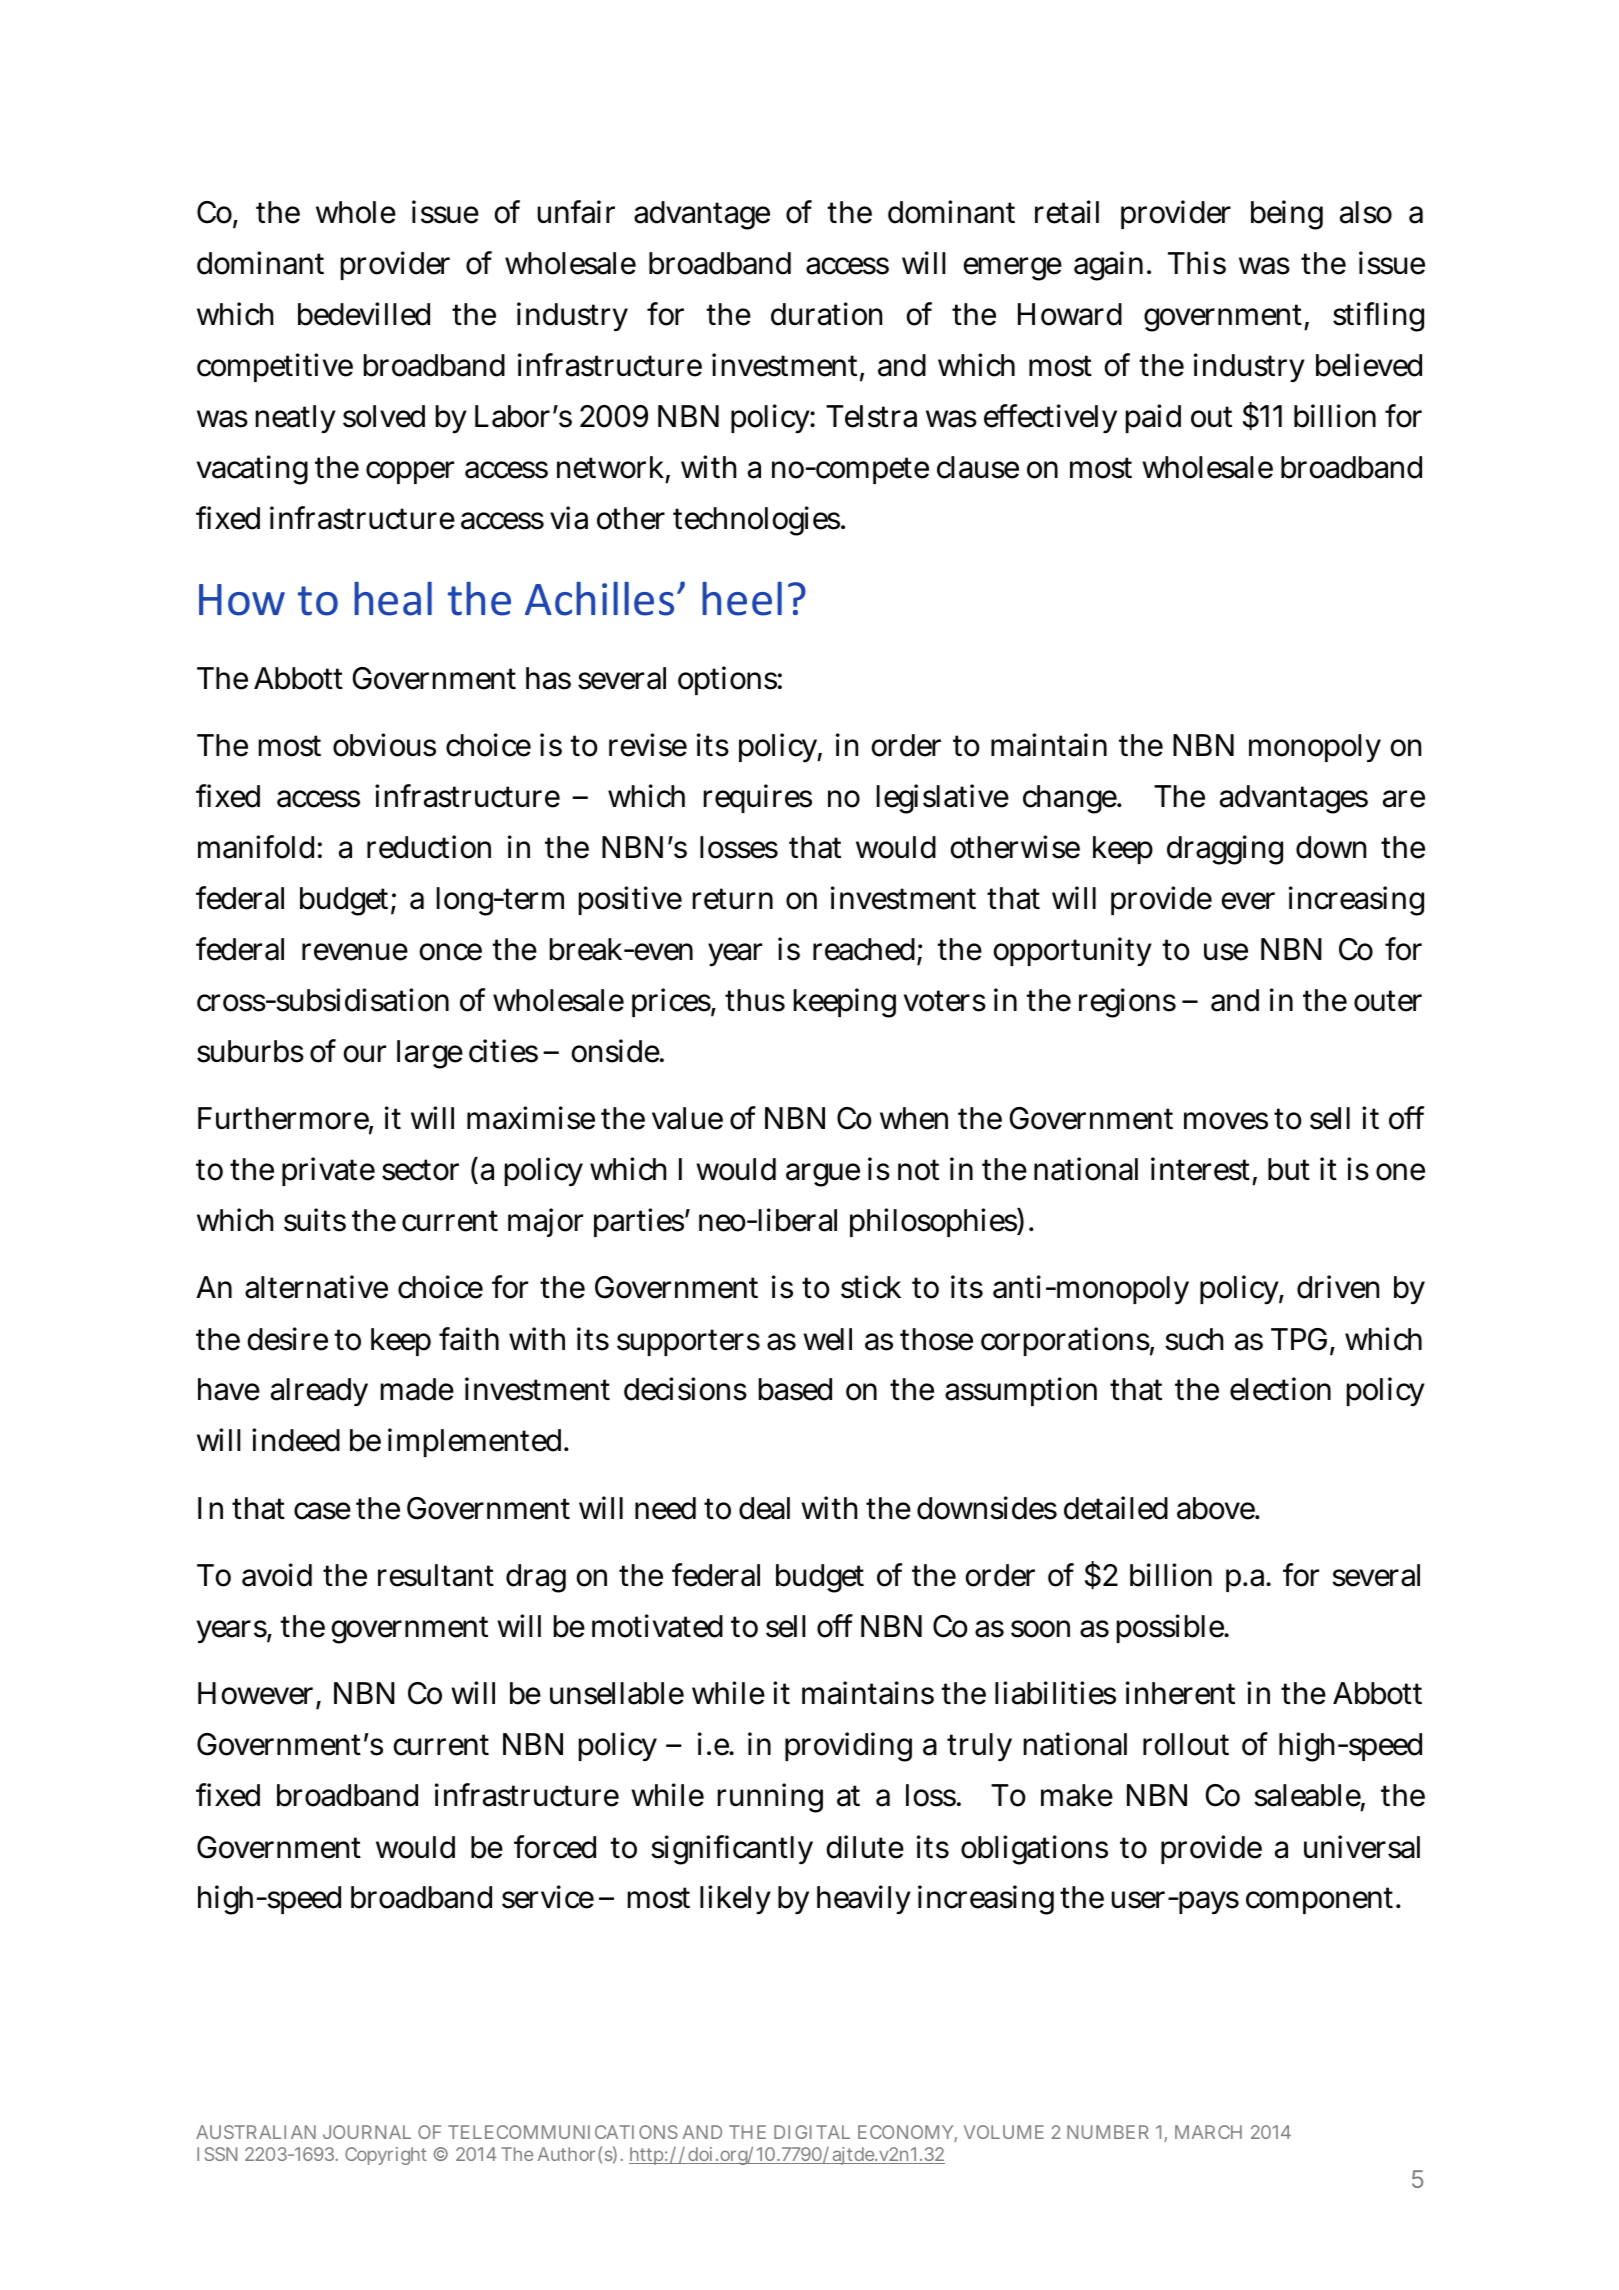  Describe the element at coordinates (764, 1508) in the document. I see `deal` at that location.
